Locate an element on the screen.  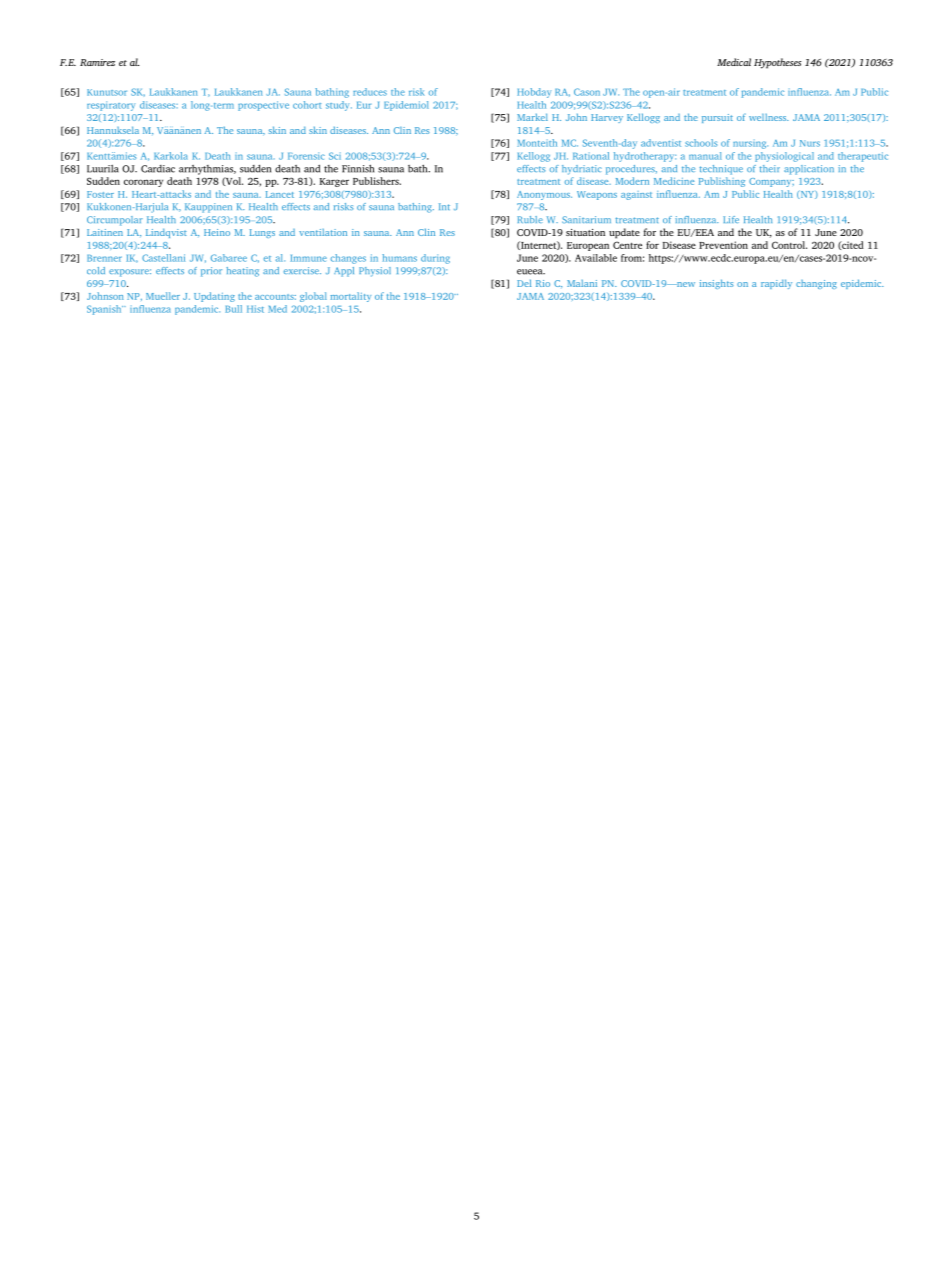
Ruble is located at coordinates (530, 219).
